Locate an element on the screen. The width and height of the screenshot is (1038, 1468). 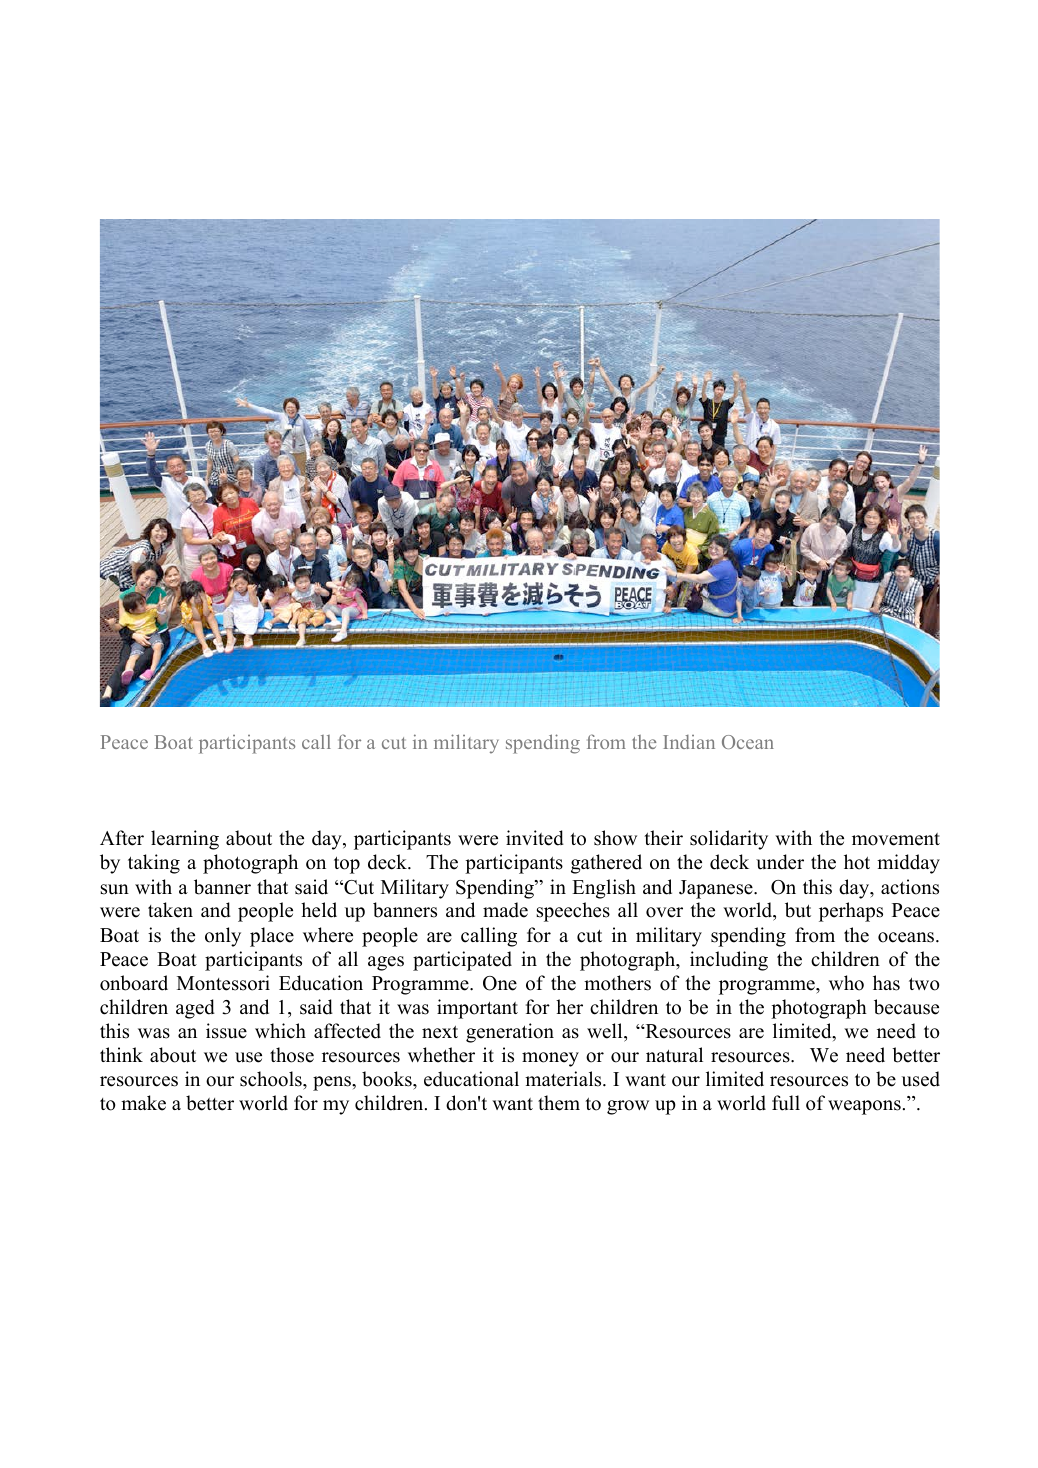
aged is located at coordinates (195, 1009).
